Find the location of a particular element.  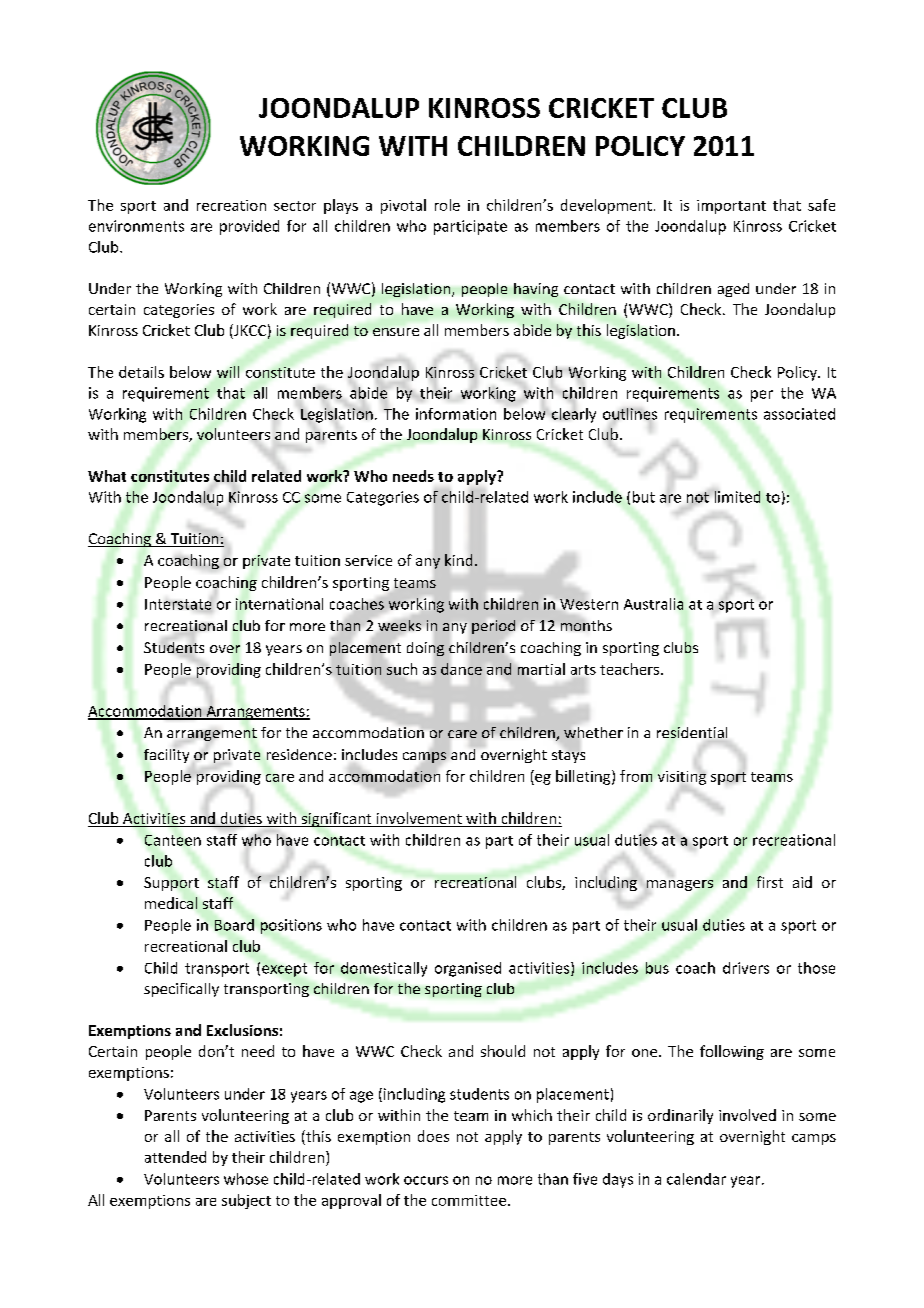

attended is located at coordinates (175, 1157).
